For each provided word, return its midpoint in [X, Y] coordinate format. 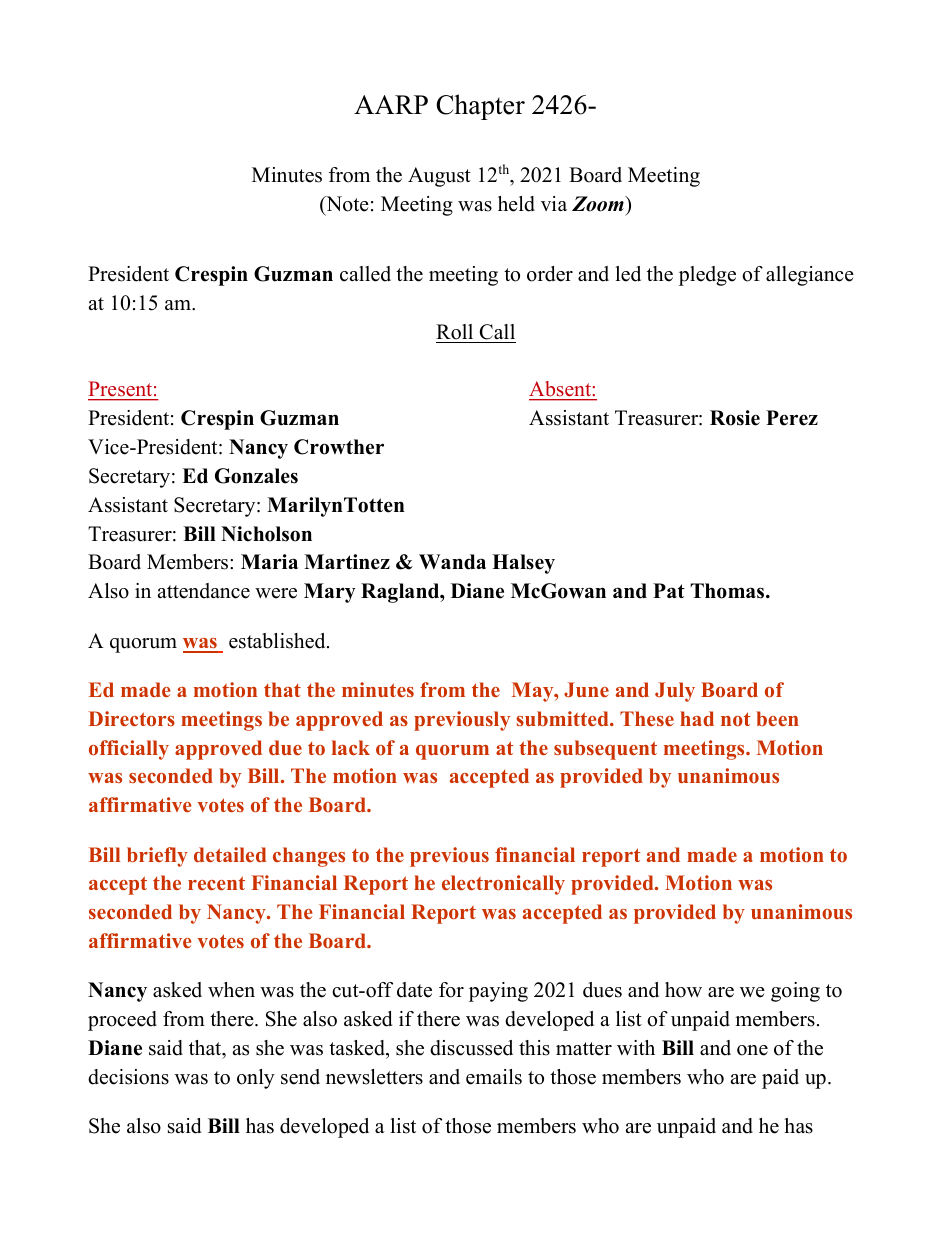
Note [346, 204]
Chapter [480, 107]
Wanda [452, 562]
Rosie [735, 418]
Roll [454, 332]
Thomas [728, 591]
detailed [230, 854]
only [256, 1079]
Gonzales [256, 476]
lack [351, 747]
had [697, 718]
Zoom [599, 204]
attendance [204, 591]
